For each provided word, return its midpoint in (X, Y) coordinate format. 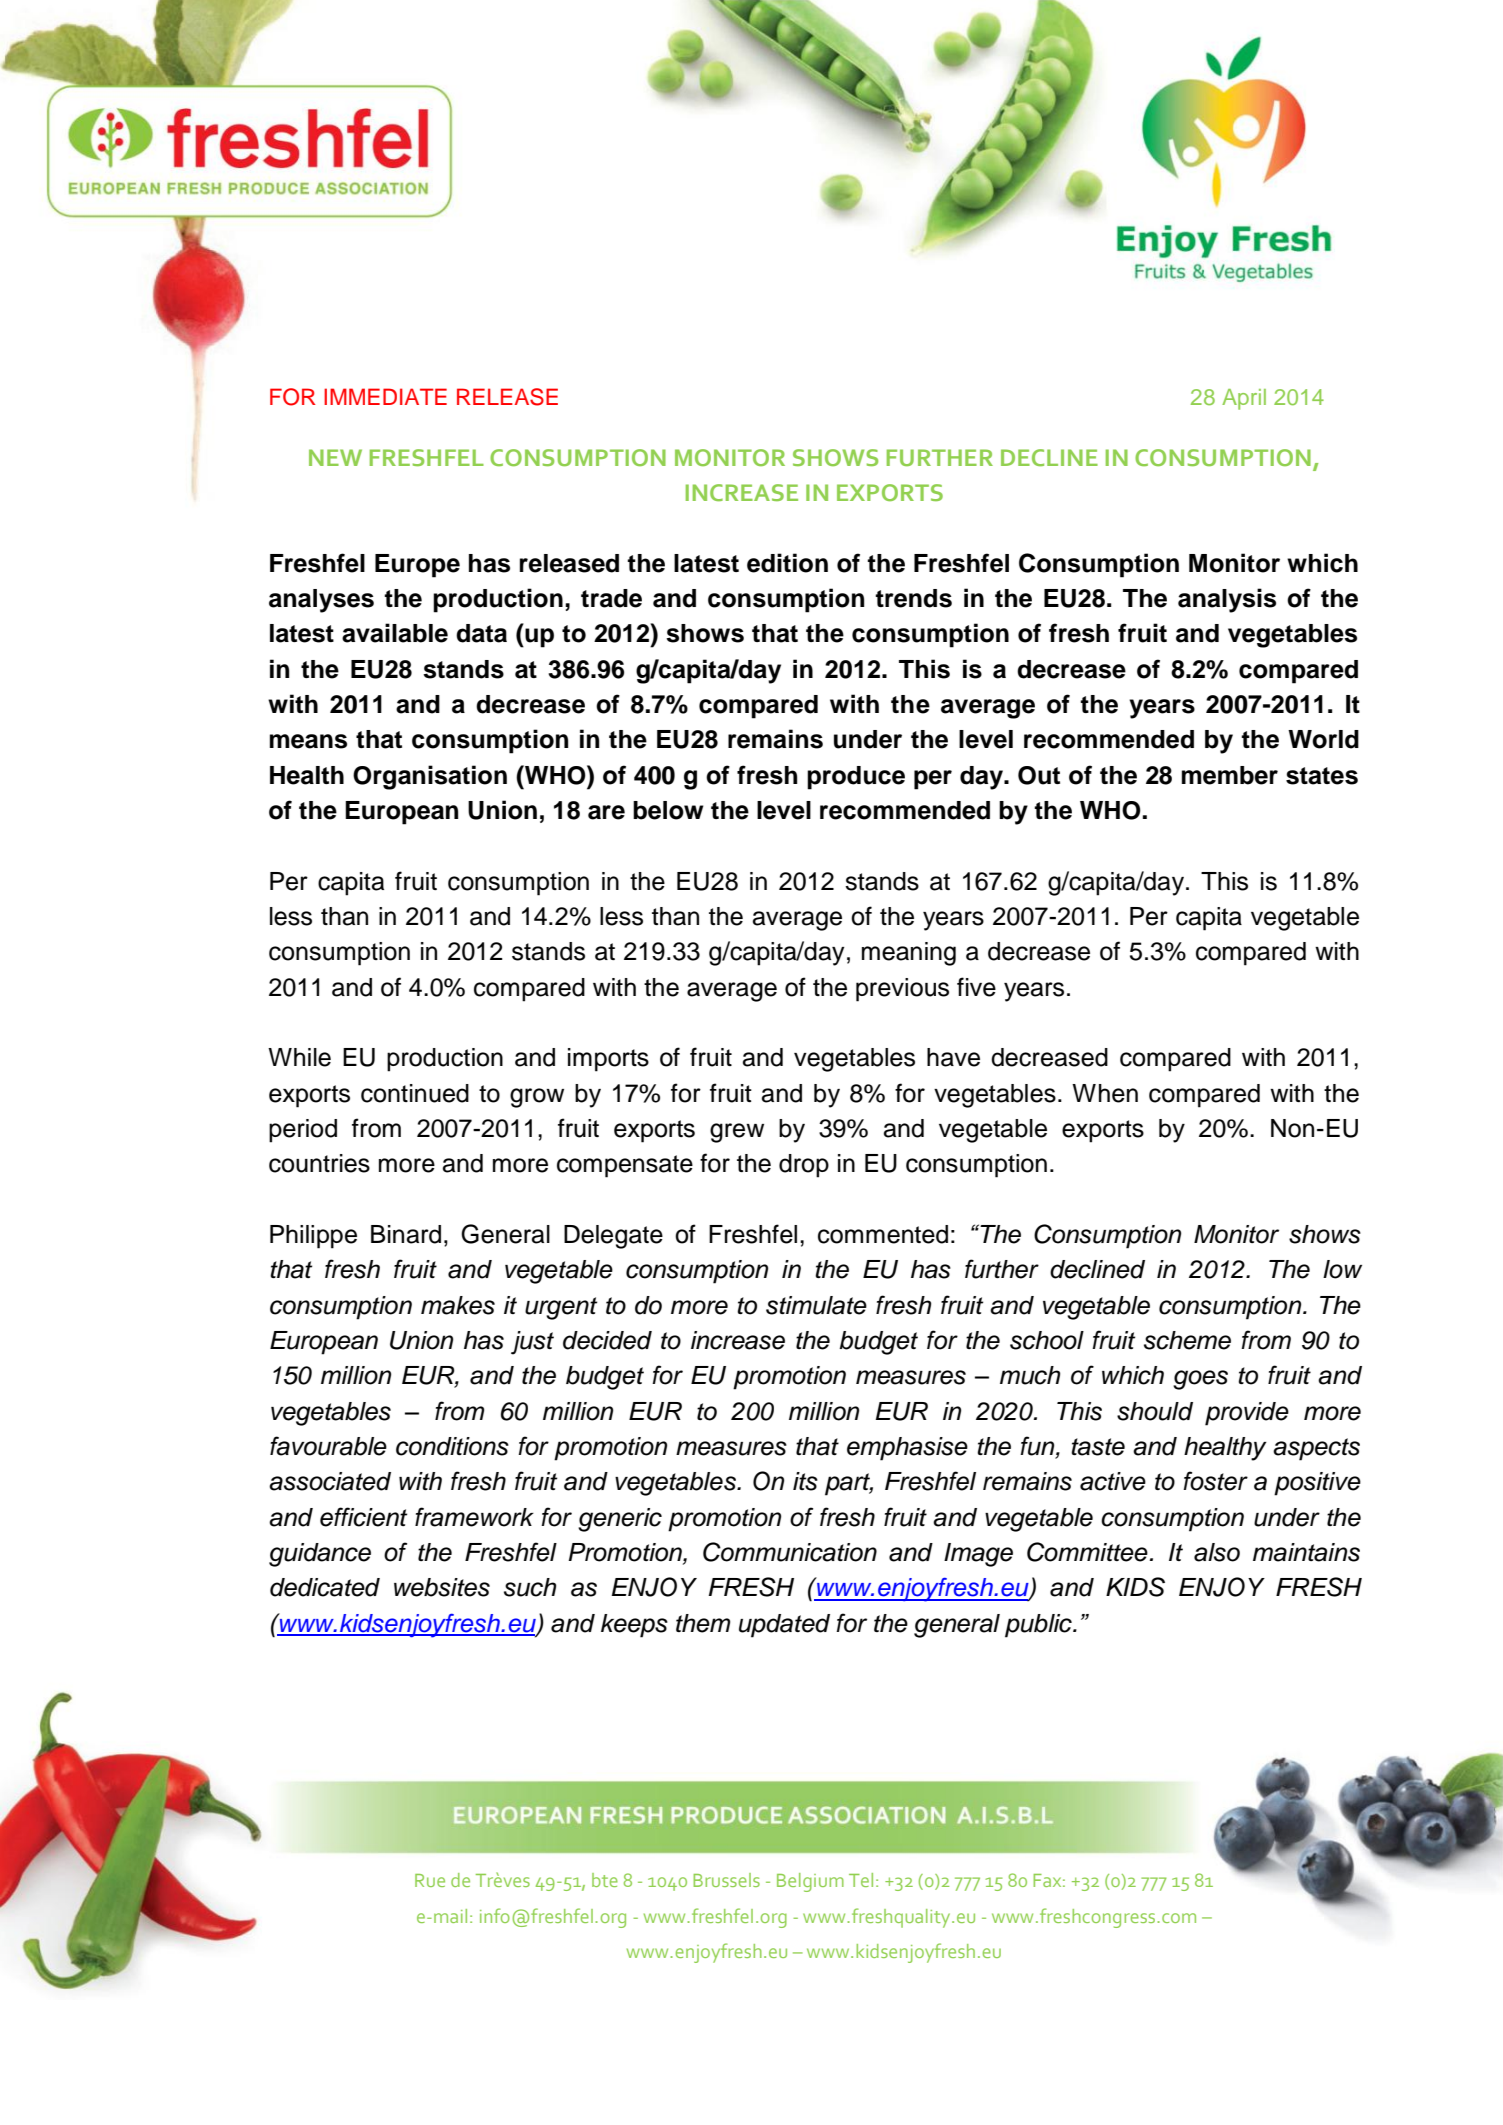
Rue (430, 1880)
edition (787, 563)
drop (804, 1166)
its (805, 1481)
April (1244, 399)
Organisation (430, 777)
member (1230, 775)
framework (474, 1517)
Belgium (810, 1882)
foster (1215, 1481)
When (1105, 1093)
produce (856, 778)
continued (415, 1093)
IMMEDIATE (385, 396)
